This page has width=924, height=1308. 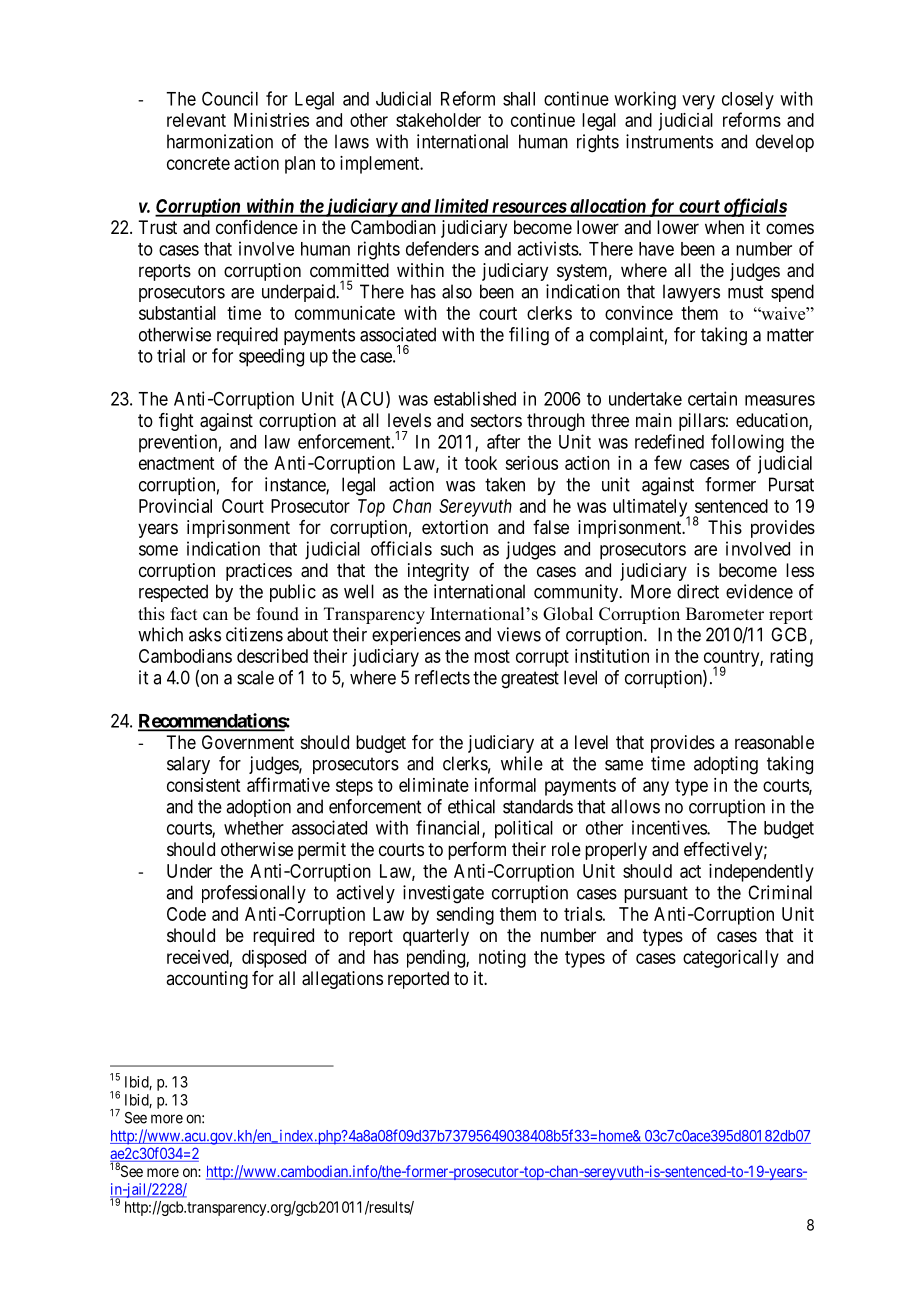 I want to click on adopting, so click(x=726, y=765).
